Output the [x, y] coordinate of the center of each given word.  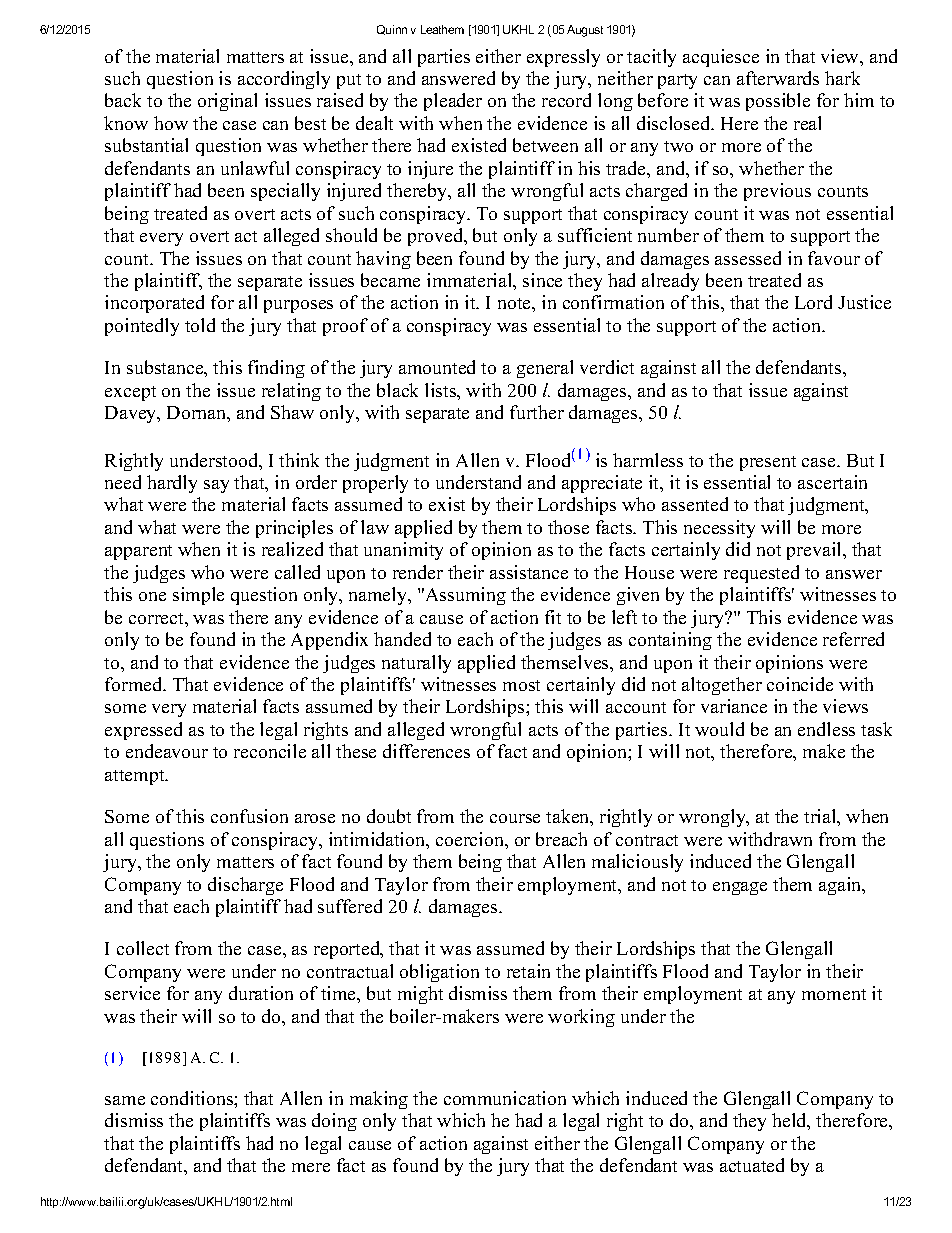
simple [198, 596]
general [545, 369]
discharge [245, 886]
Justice [864, 302]
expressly [563, 58]
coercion [471, 839]
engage [740, 888]
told [200, 325]
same [125, 1100]
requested [761, 574]
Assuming [464, 596]
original [227, 102]
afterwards [778, 78]
